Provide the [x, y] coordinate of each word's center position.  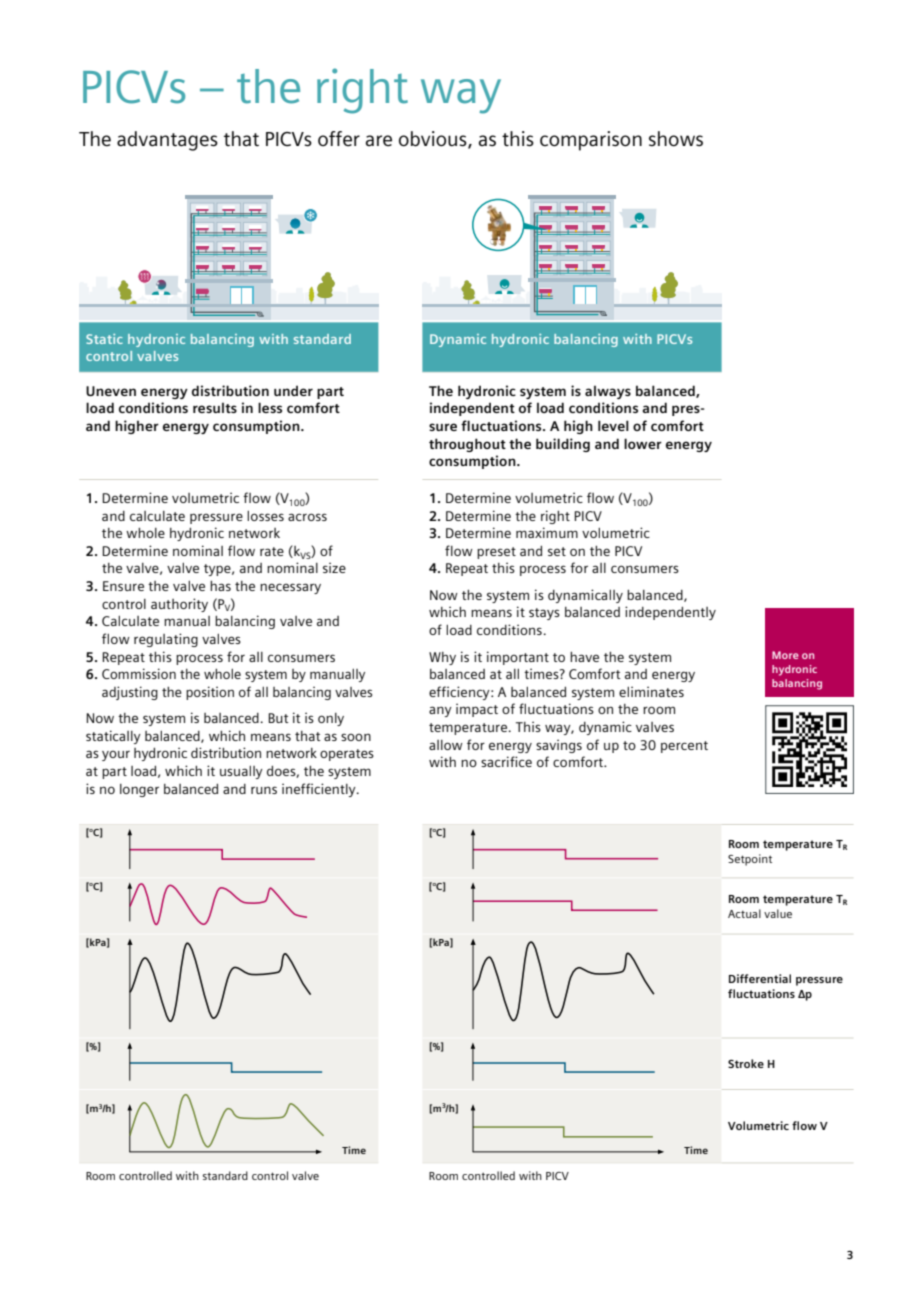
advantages [167, 141]
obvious [434, 139]
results [215, 407]
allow [446, 745]
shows [676, 139]
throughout [467, 445]
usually [241, 772]
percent [684, 747]
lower [643, 443]
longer [139, 790]
